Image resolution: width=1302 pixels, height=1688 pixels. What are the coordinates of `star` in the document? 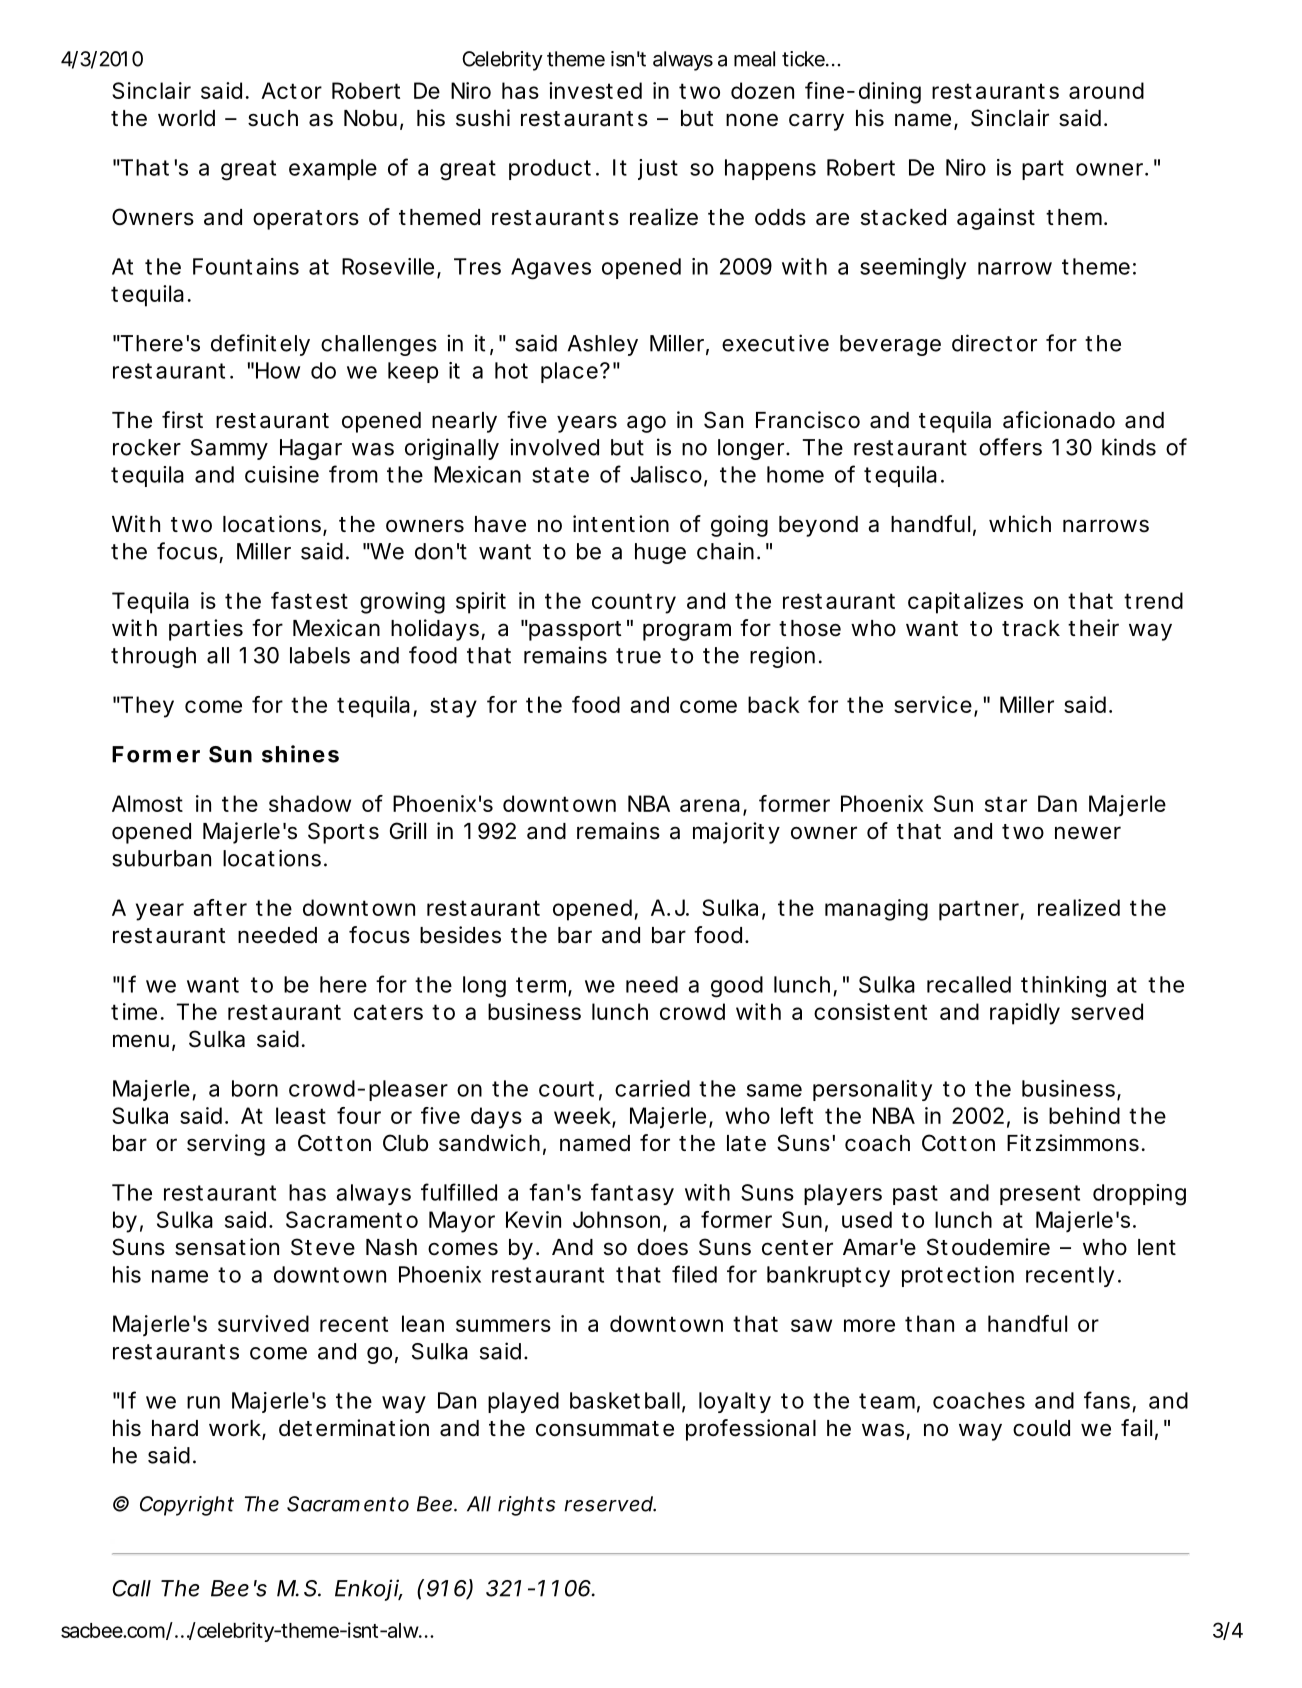 It's located at (1006, 804).
